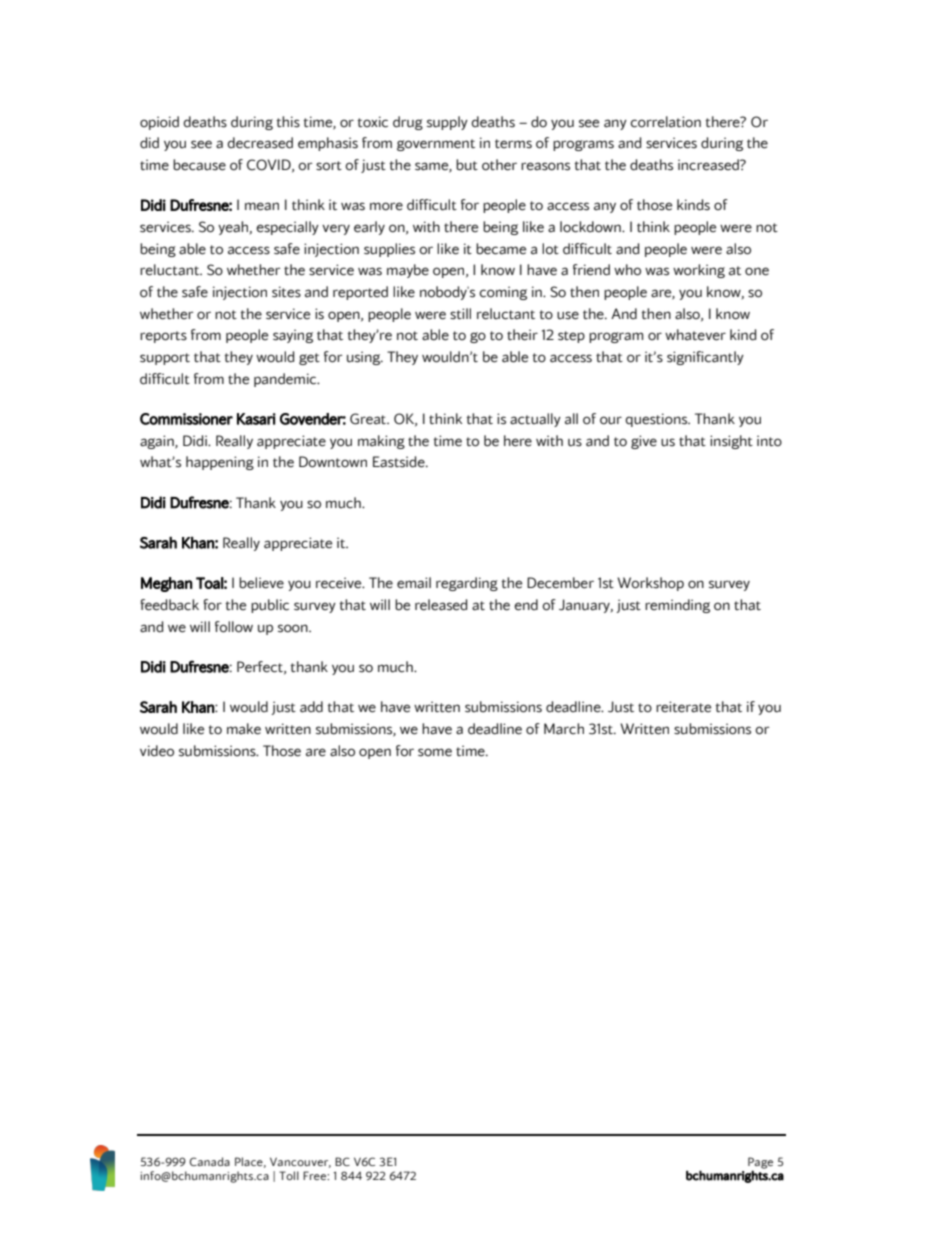  What do you see at coordinates (260, 143) in the image?
I see `decreased` at bounding box center [260, 143].
